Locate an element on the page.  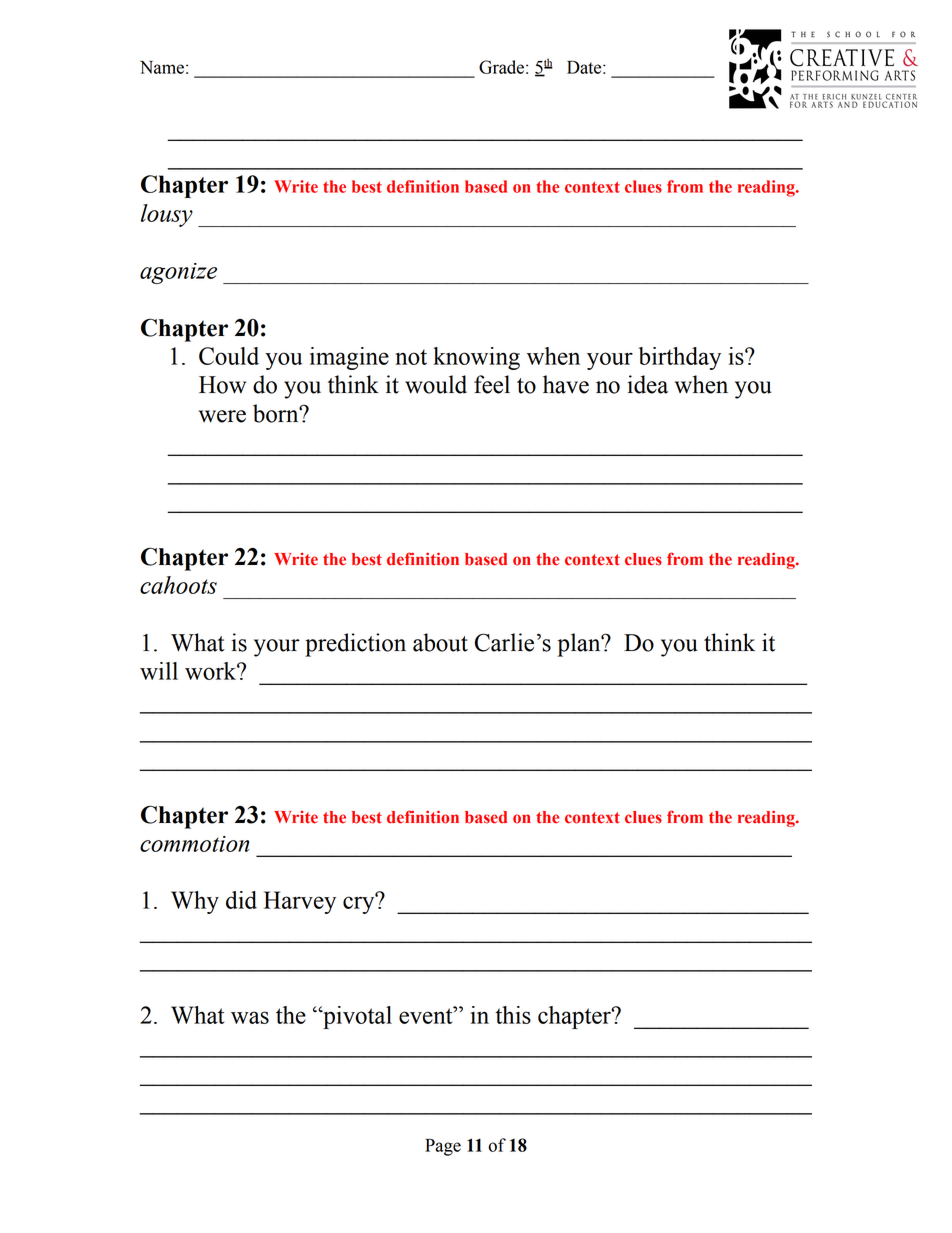
have is located at coordinates (566, 384).
